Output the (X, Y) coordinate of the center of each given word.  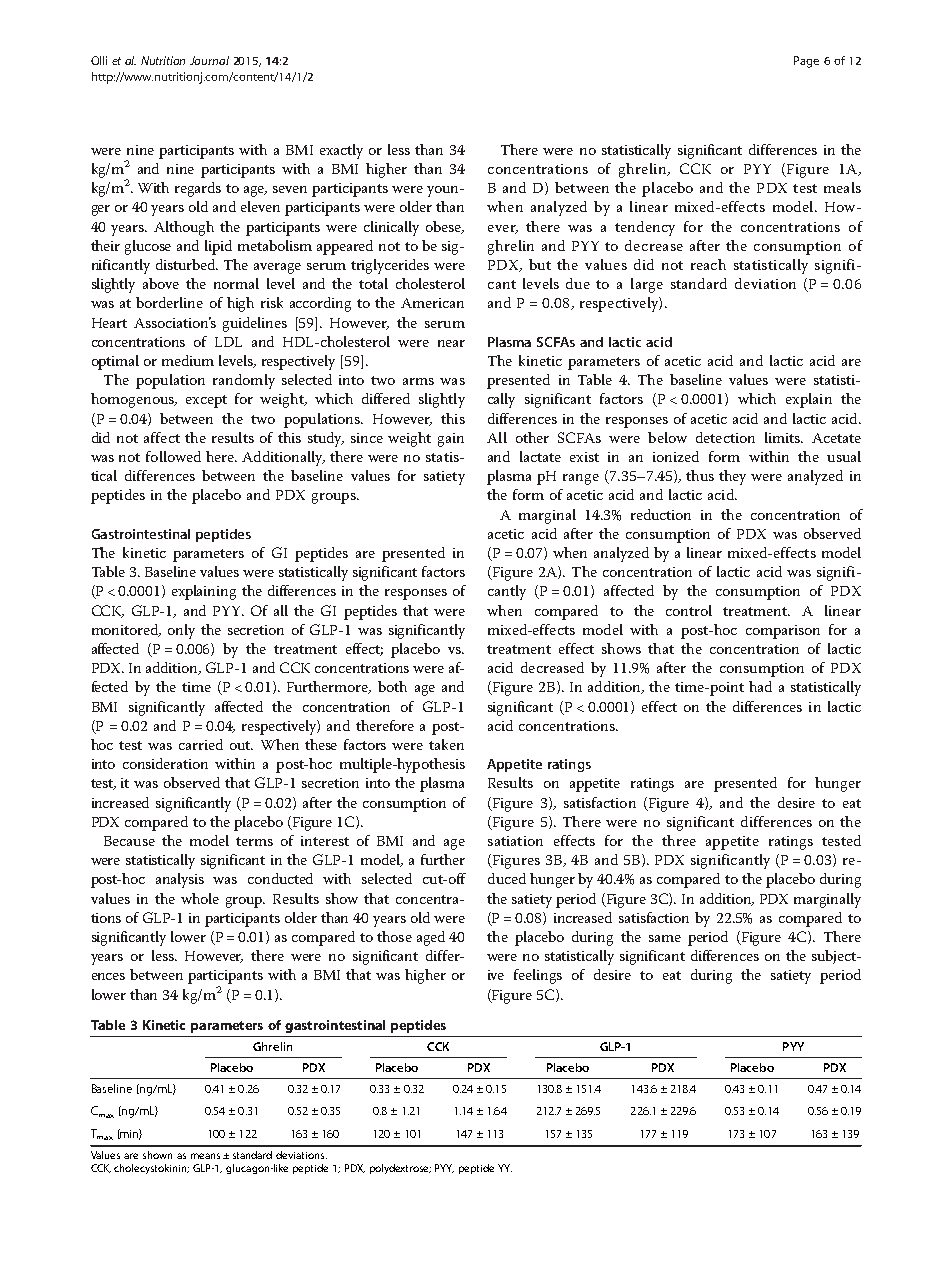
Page (806, 62)
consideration (165, 763)
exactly (341, 151)
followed (173, 456)
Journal (209, 60)
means (205, 1156)
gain (451, 440)
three (679, 840)
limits (783, 437)
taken (446, 744)
